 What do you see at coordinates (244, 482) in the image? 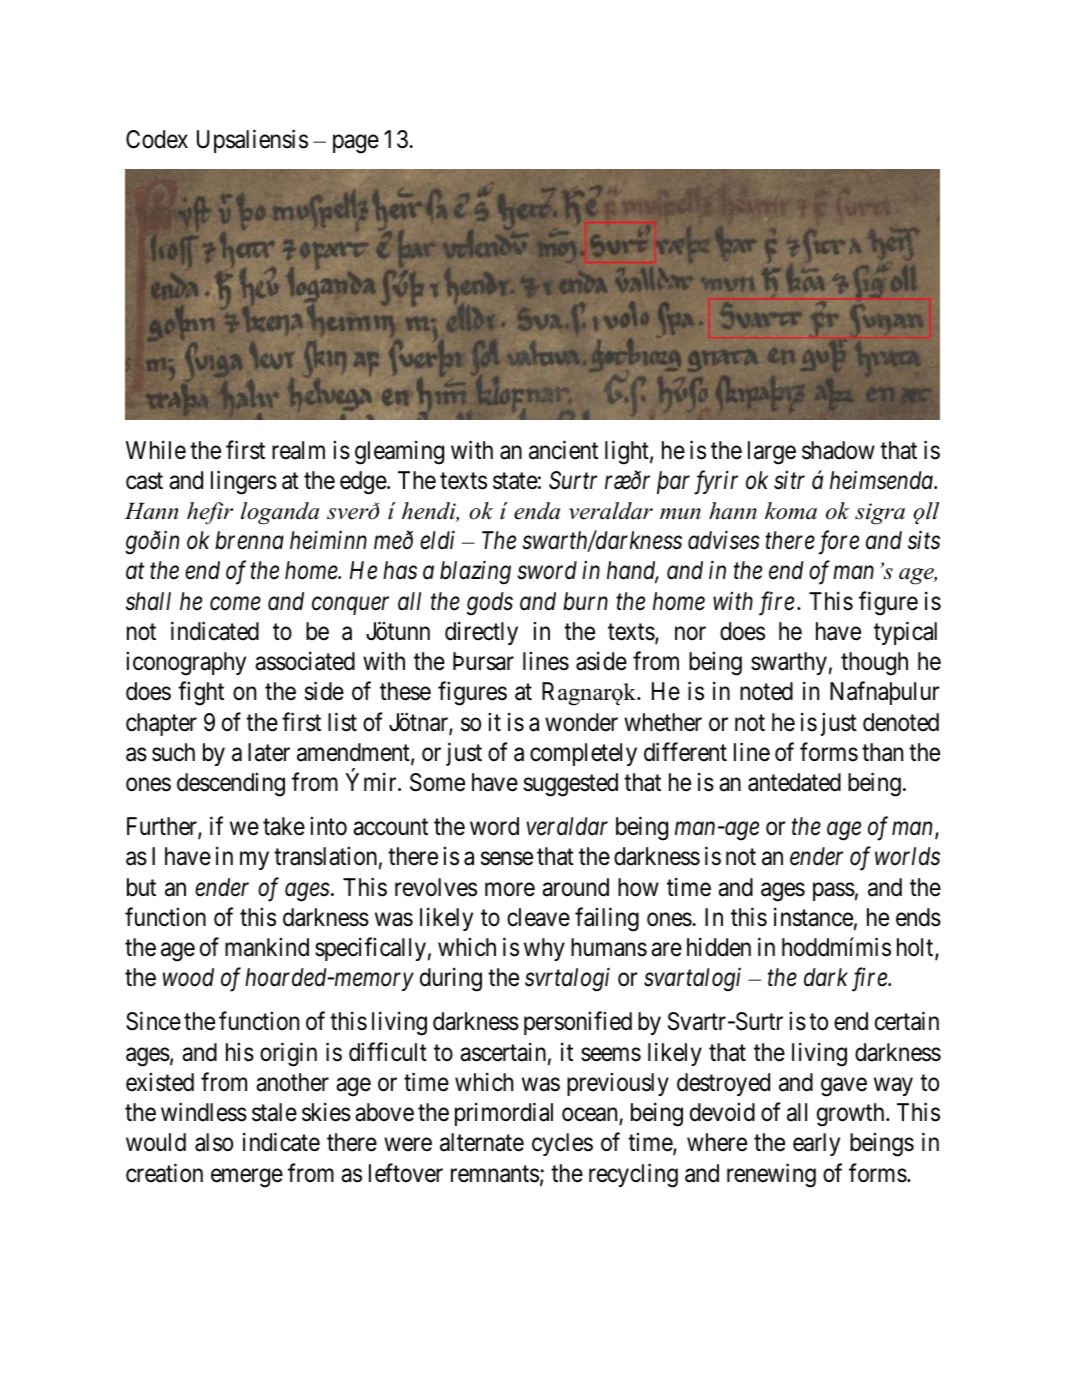
I see `lingers` at bounding box center [244, 482].
